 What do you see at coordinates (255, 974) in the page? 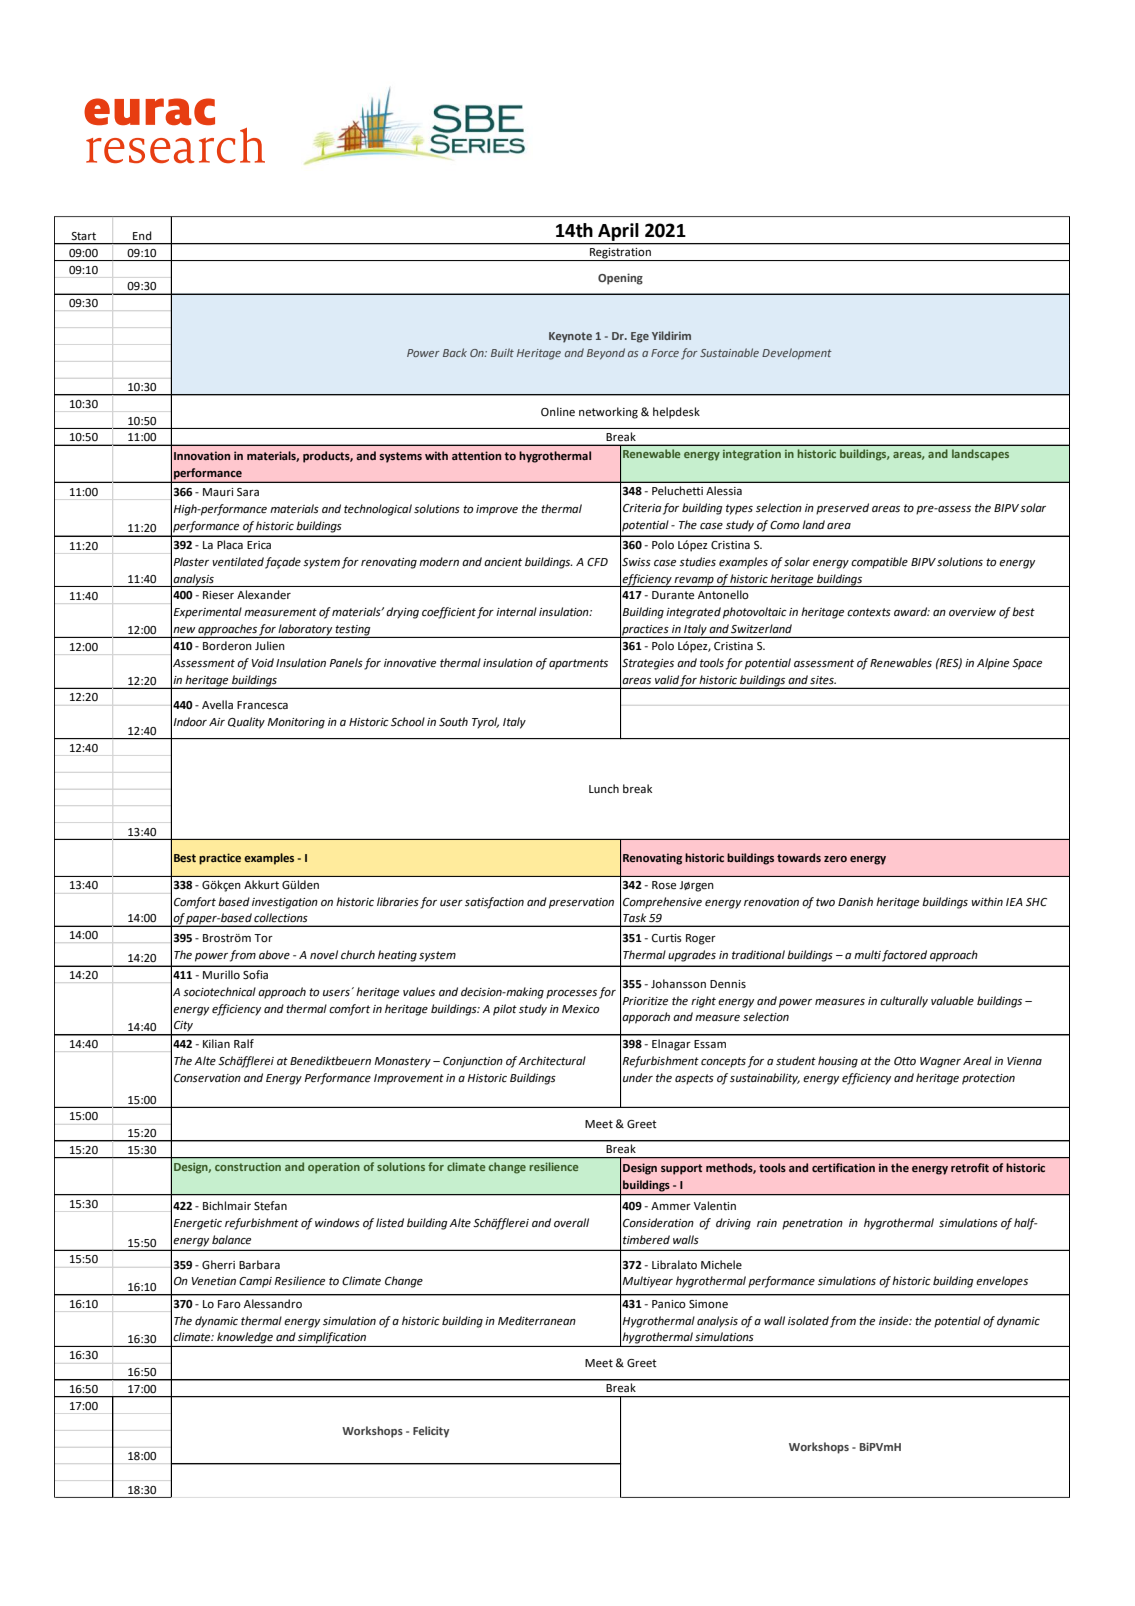
I see `Sofia` at bounding box center [255, 974].
